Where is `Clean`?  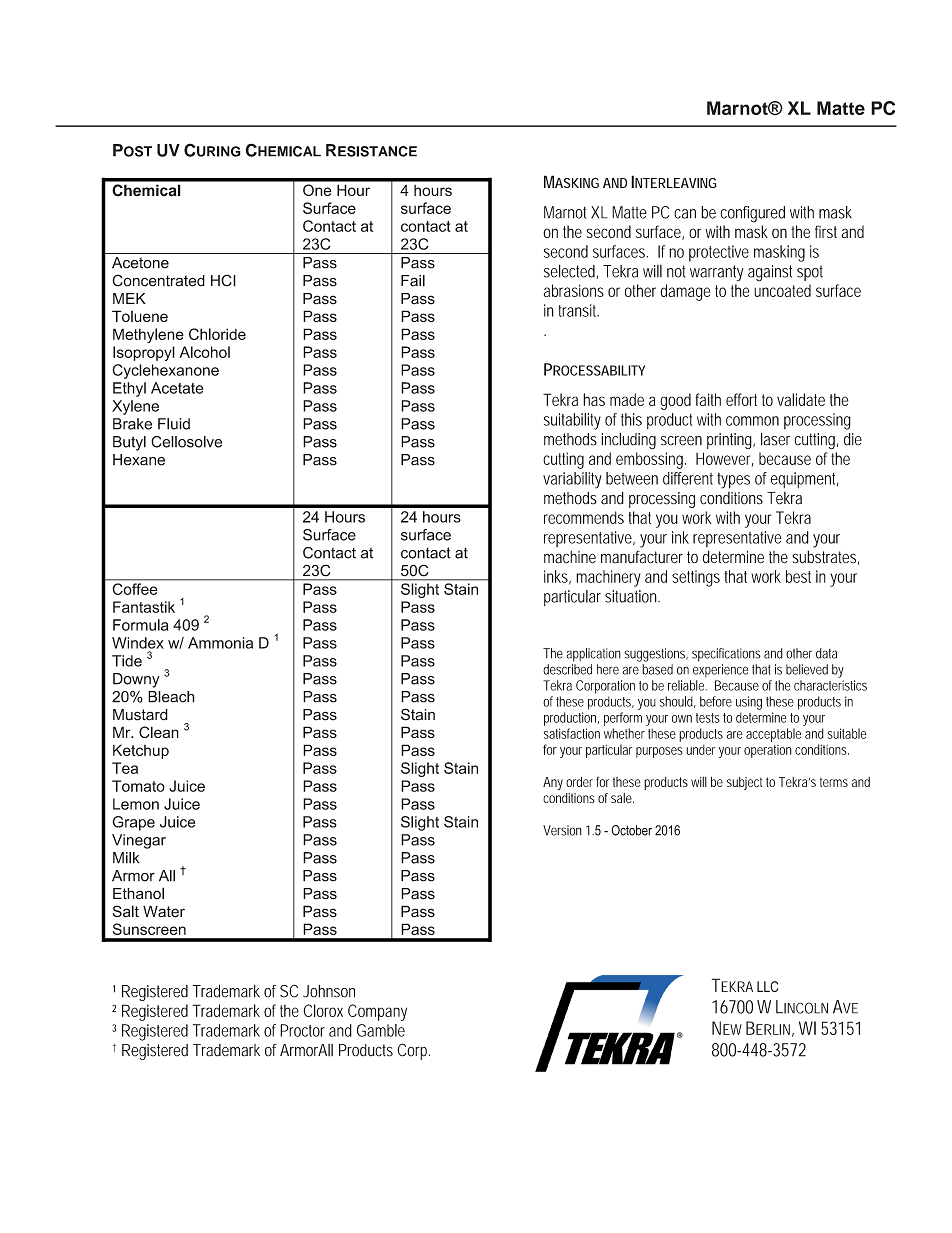
Clean is located at coordinates (159, 732).
